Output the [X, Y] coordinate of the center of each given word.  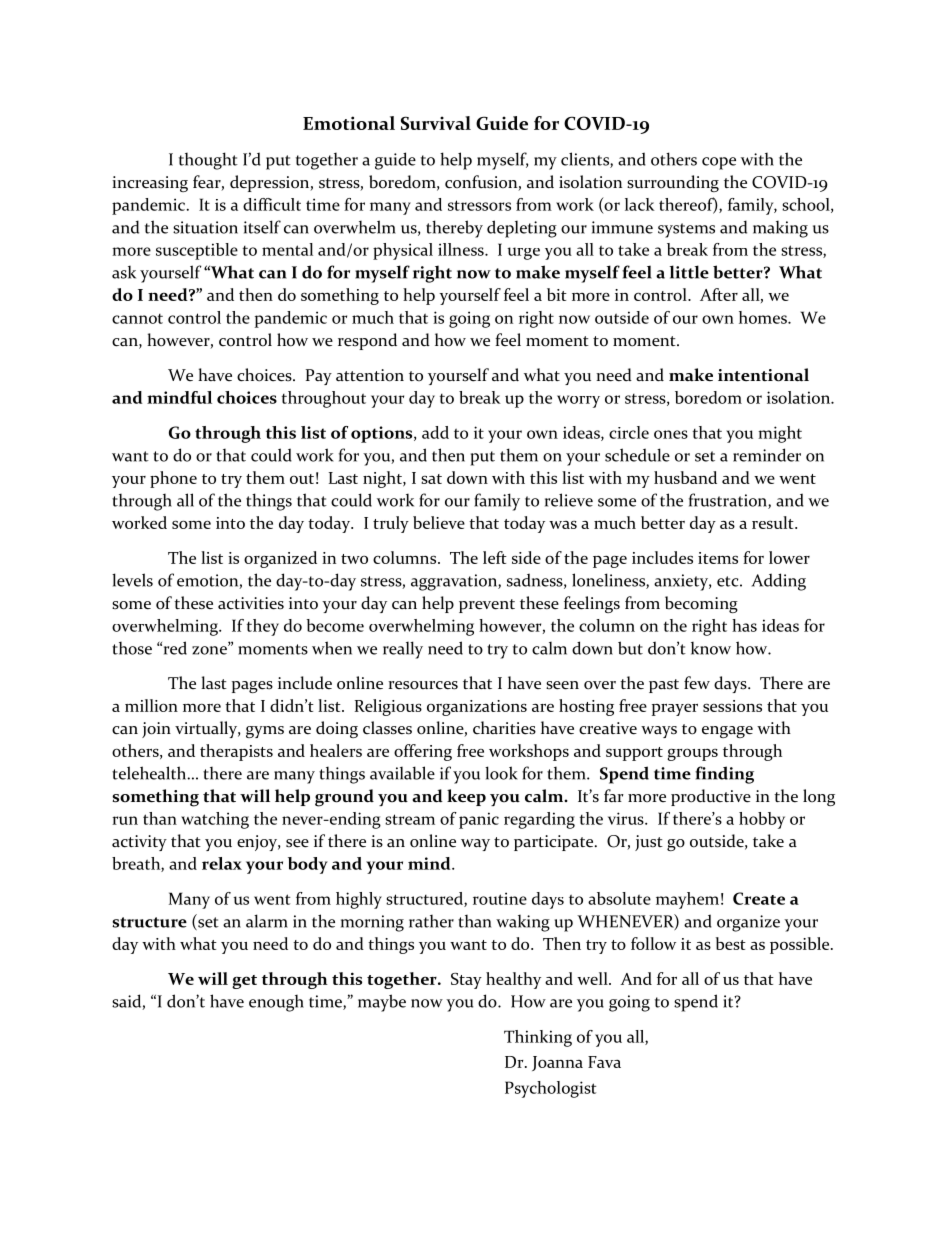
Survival [436, 123]
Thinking [538, 1038]
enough [276, 1003]
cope [719, 163]
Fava [604, 1062]
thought [208, 161]
